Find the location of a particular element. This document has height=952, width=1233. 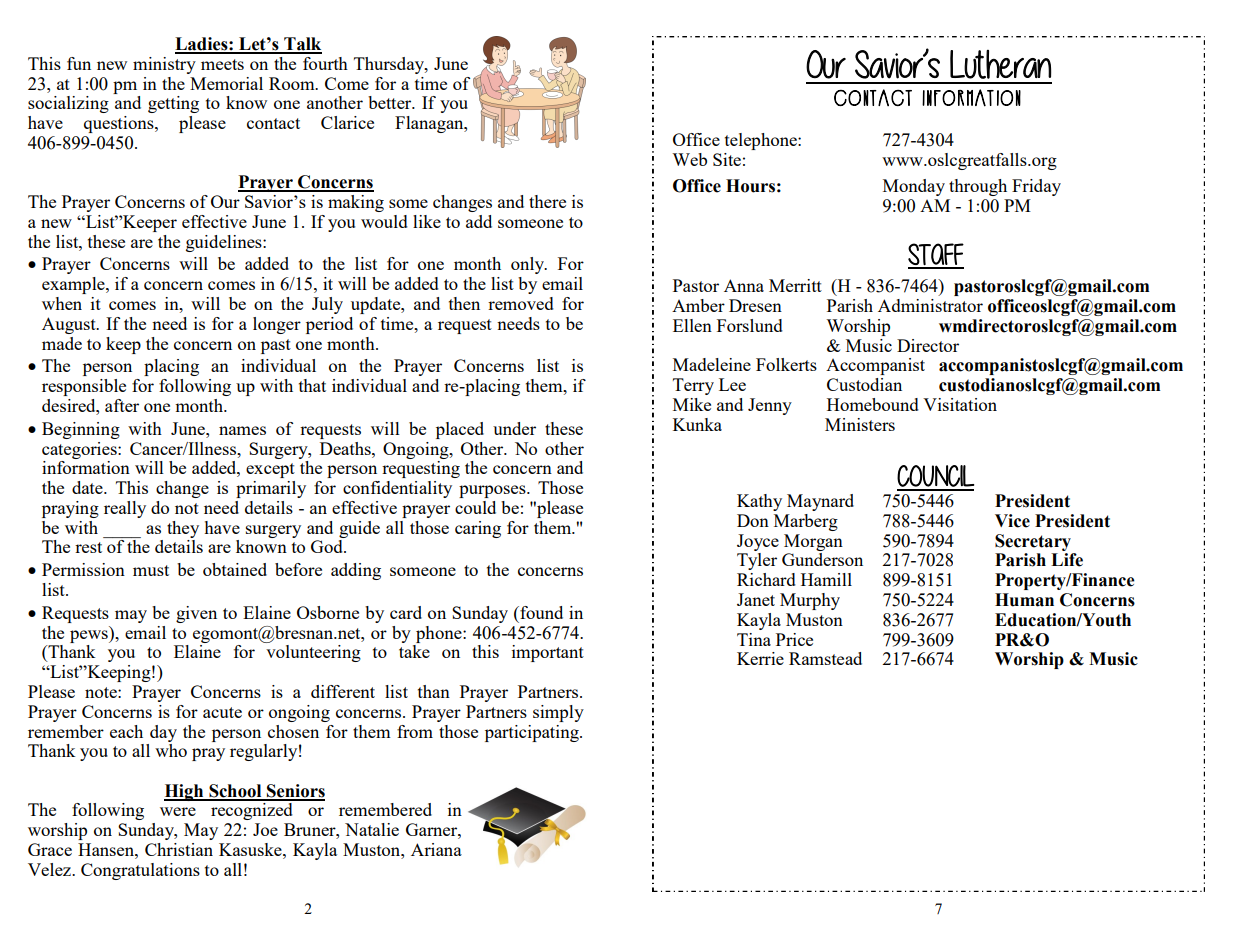

Human is located at coordinates (1024, 600).
